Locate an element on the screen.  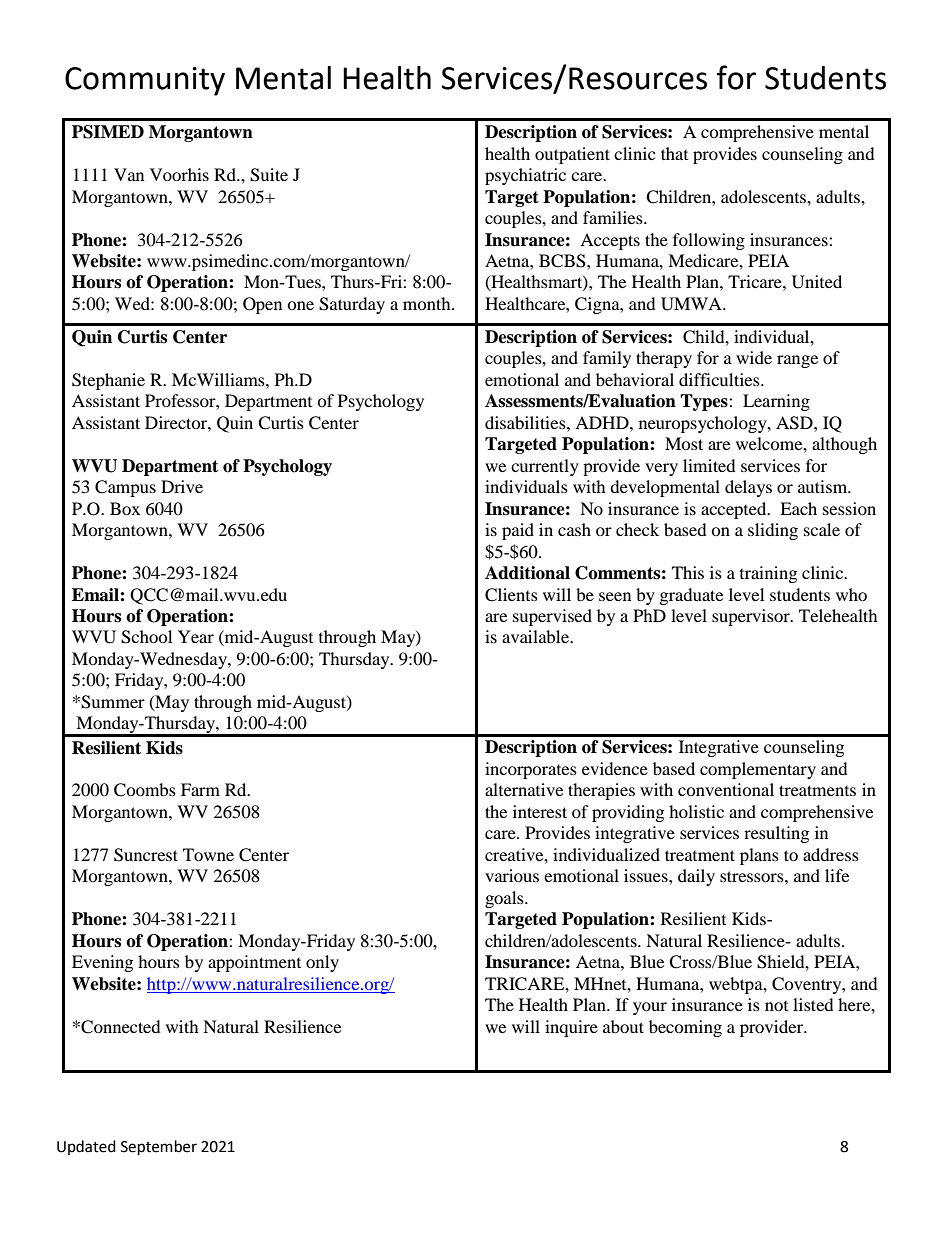
inquire is located at coordinates (571, 1028).
